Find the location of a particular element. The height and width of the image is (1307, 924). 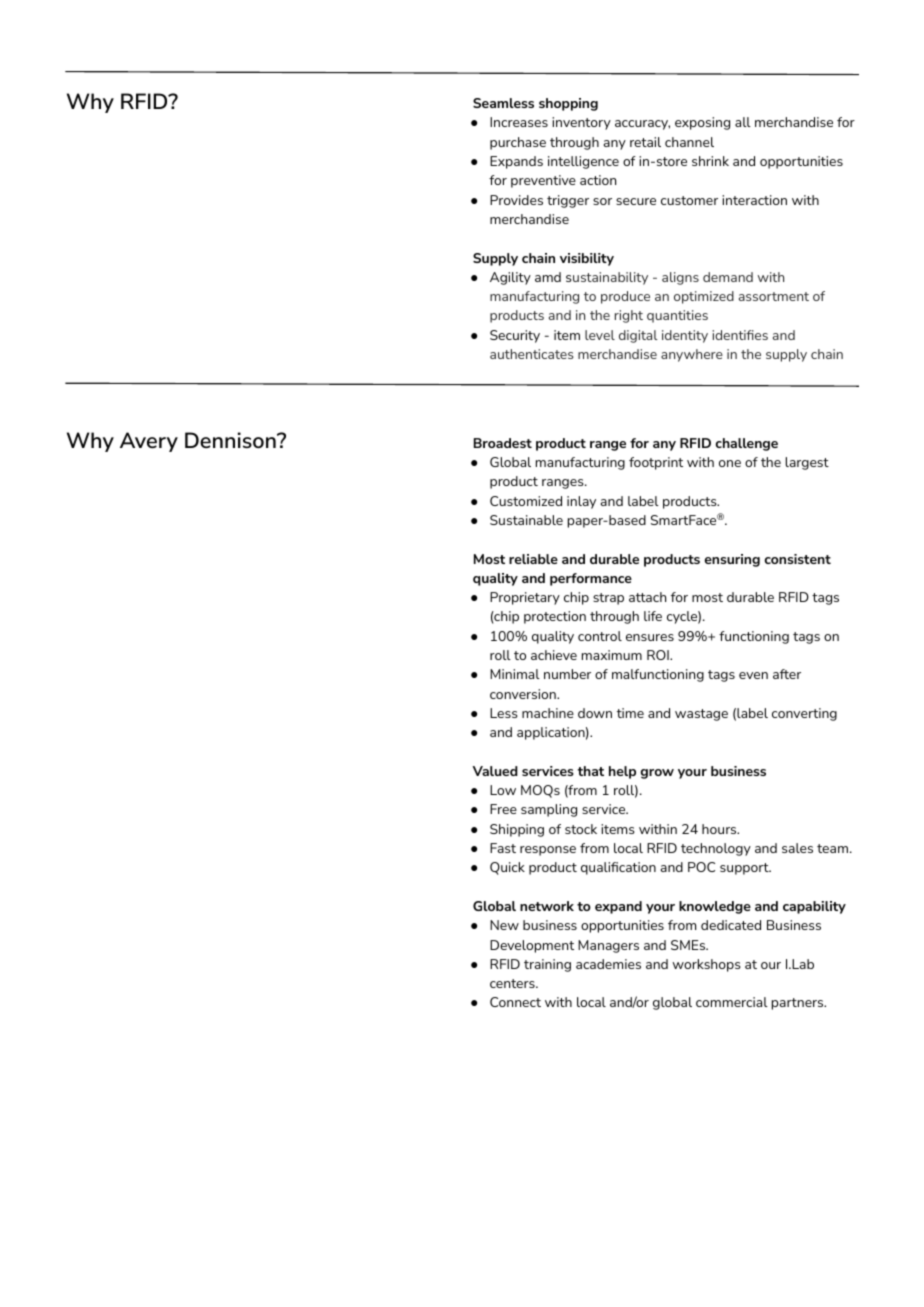

purchase is located at coordinates (518, 143).
